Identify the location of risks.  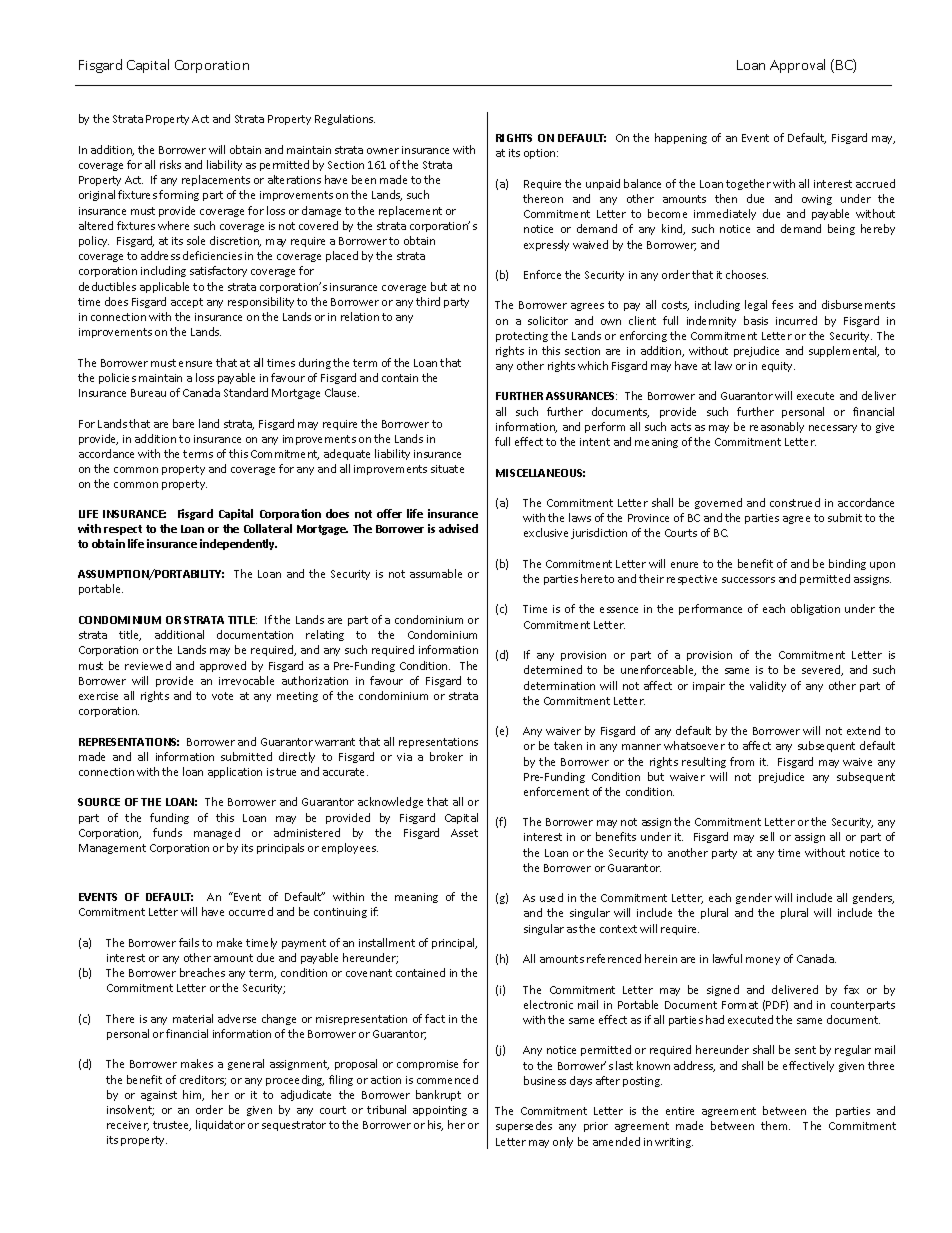
(170, 164).
